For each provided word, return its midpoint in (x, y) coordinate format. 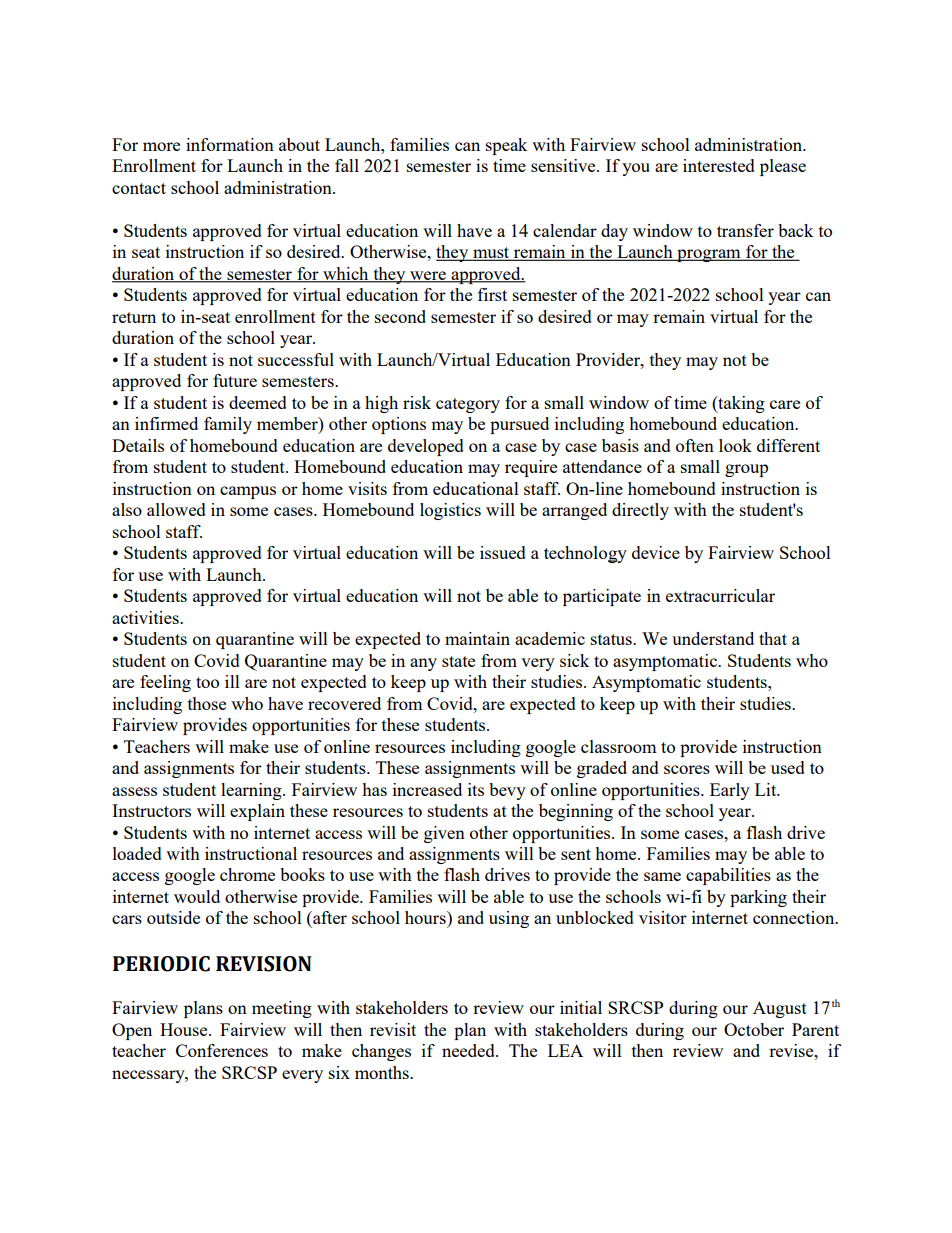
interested (719, 165)
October (754, 1029)
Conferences (222, 1050)
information (230, 144)
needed (469, 1050)
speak (507, 146)
